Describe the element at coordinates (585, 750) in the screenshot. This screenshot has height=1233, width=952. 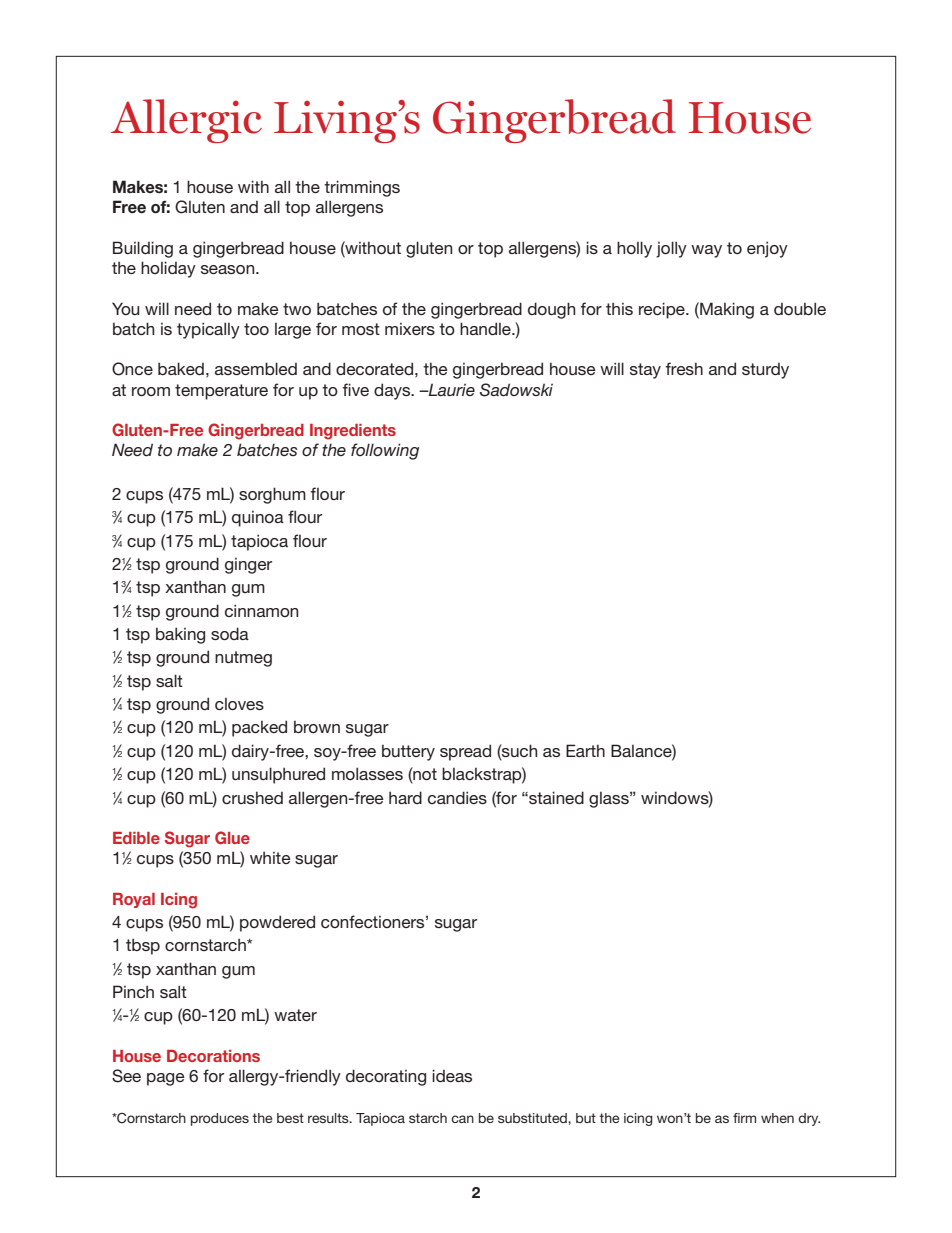
I see `Earth` at that location.
